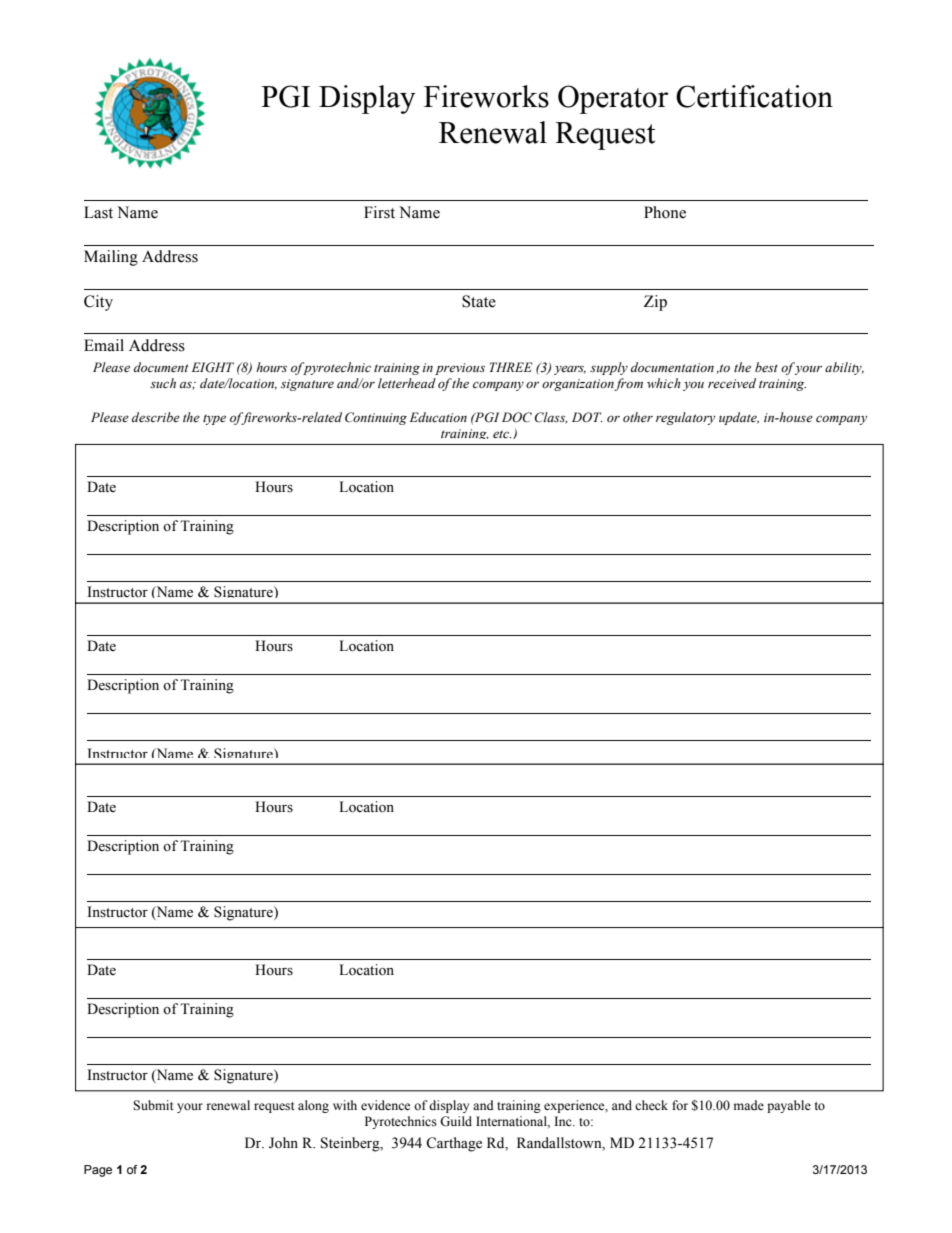 The image size is (952, 1233). What do you see at coordinates (153, 1105) in the page?
I see `Submit` at bounding box center [153, 1105].
